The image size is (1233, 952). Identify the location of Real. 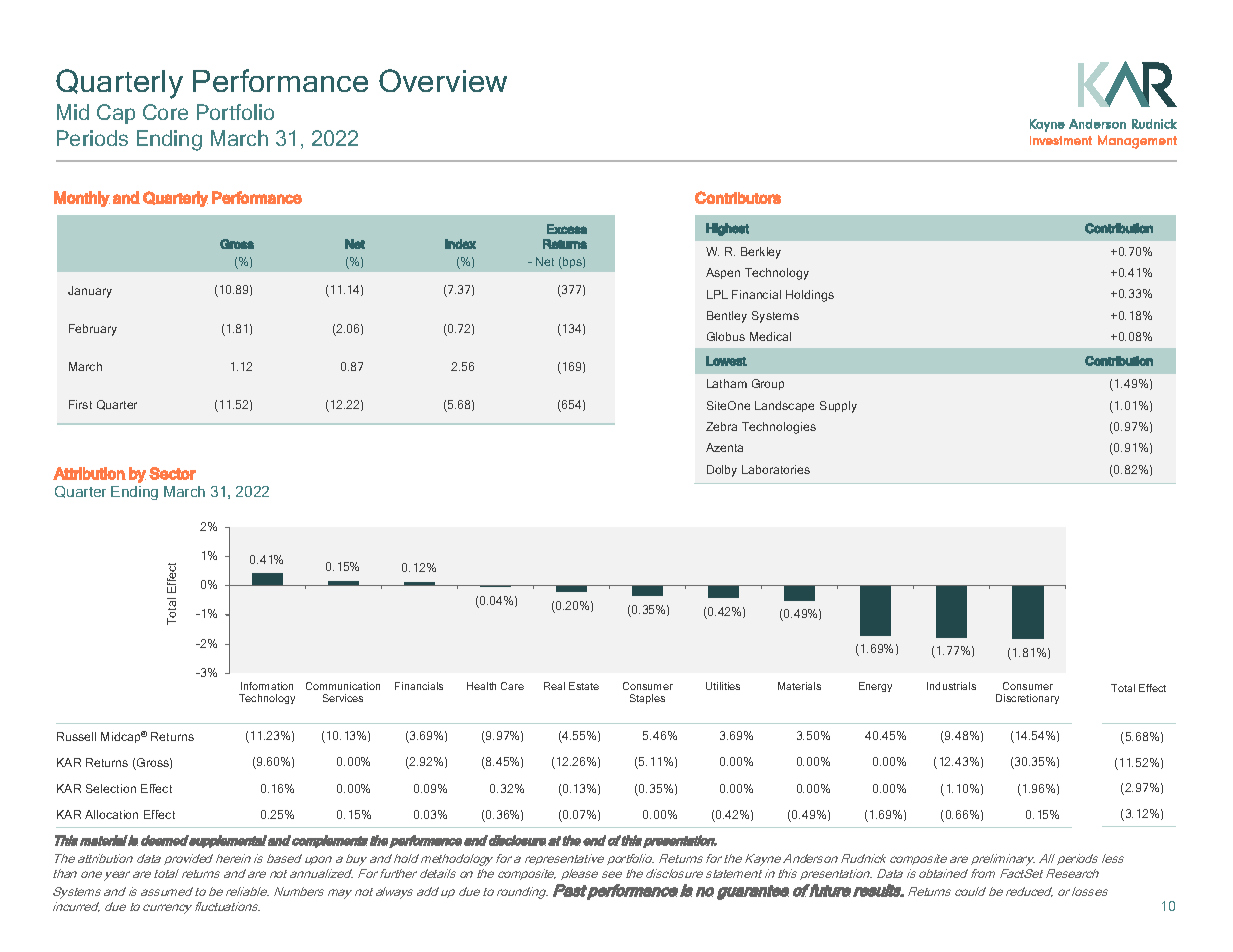
(554, 686).
